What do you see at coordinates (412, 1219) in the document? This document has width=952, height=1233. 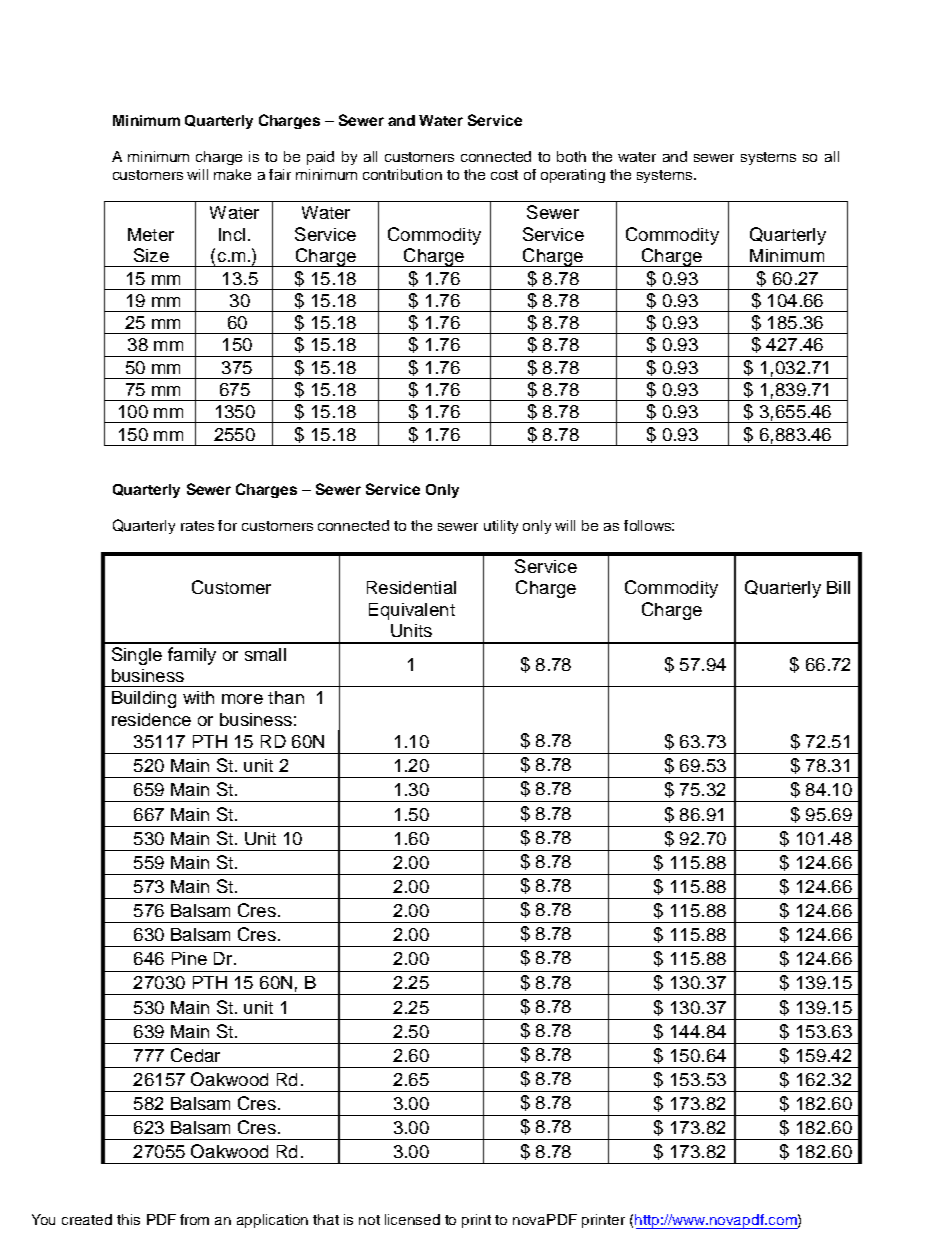 I see `licensed` at bounding box center [412, 1219].
